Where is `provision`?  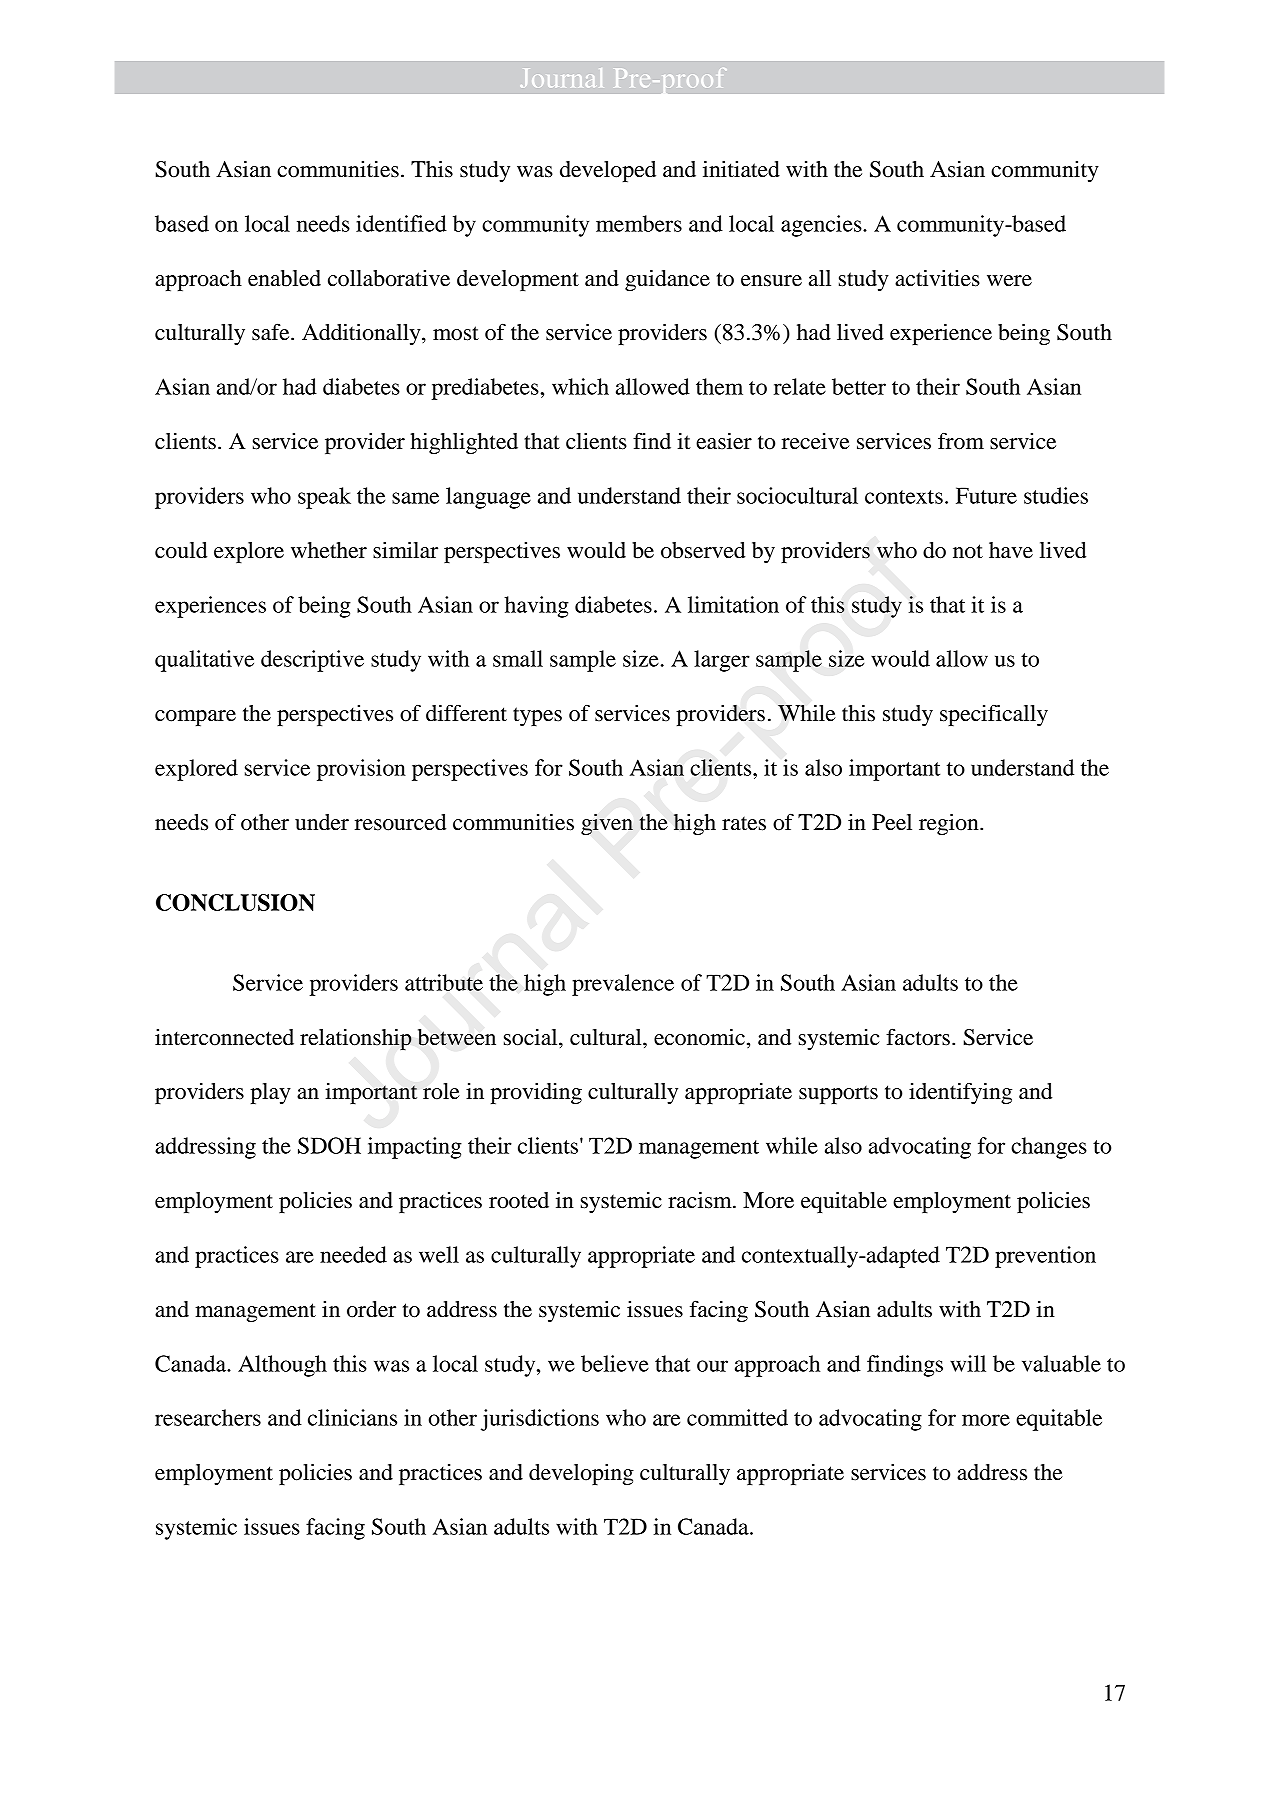
provision is located at coordinates (361, 770).
